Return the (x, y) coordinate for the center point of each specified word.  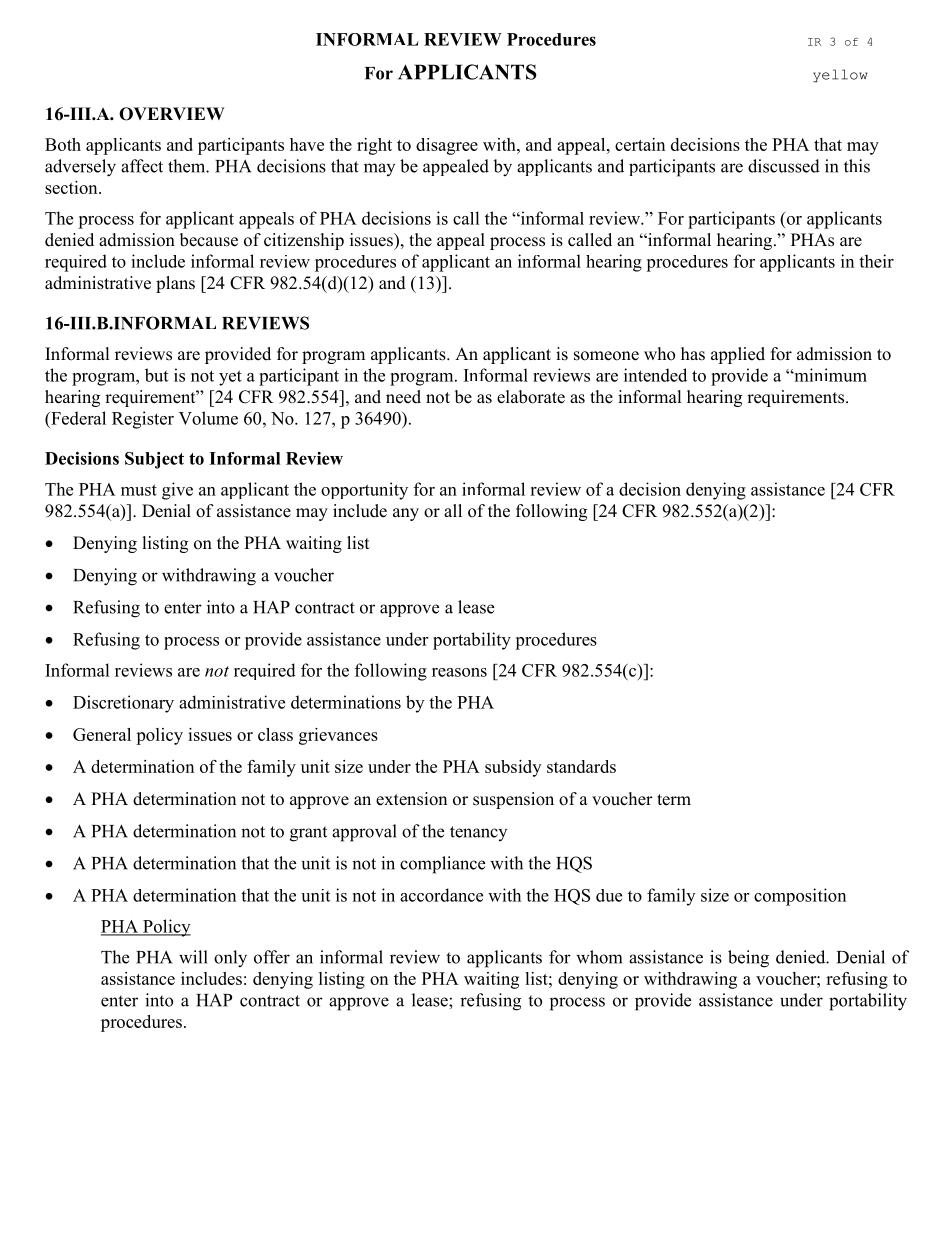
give (177, 491)
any (406, 514)
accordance (441, 895)
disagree (447, 146)
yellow (840, 75)
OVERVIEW (171, 114)
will (193, 957)
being (748, 959)
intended (655, 375)
